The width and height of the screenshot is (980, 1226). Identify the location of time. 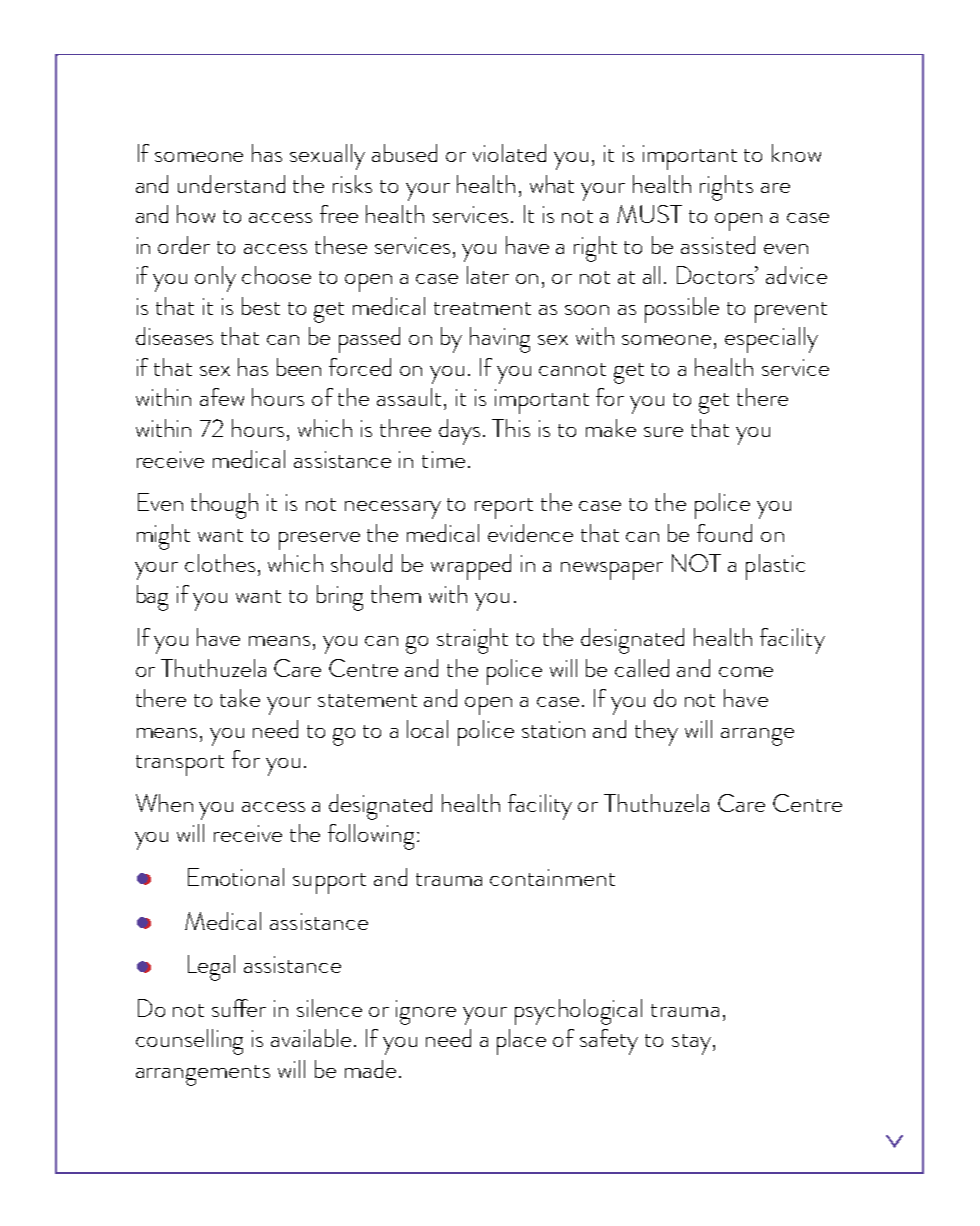
(443, 459).
